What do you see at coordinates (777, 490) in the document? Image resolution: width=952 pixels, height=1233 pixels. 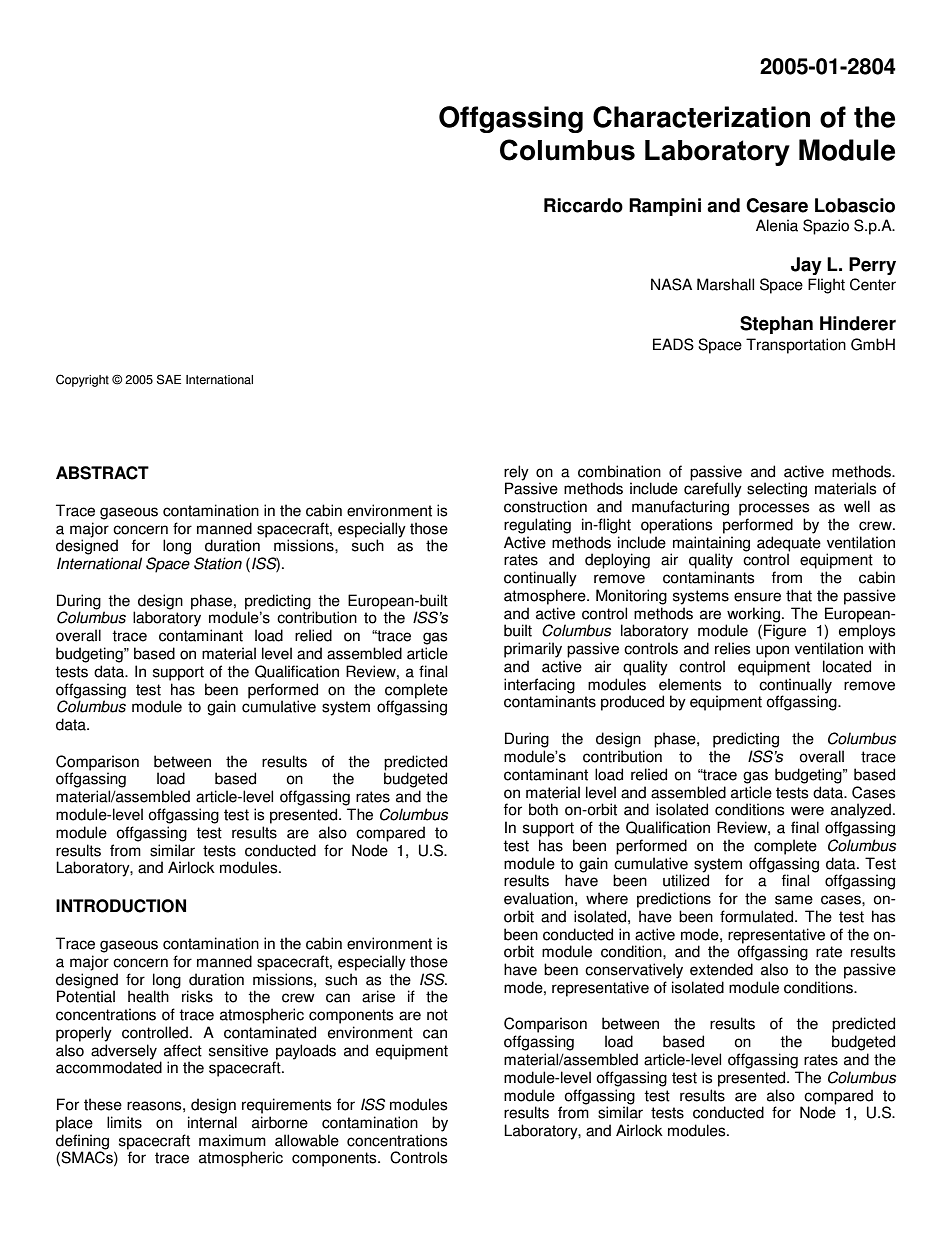 I see `selecting` at bounding box center [777, 490].
